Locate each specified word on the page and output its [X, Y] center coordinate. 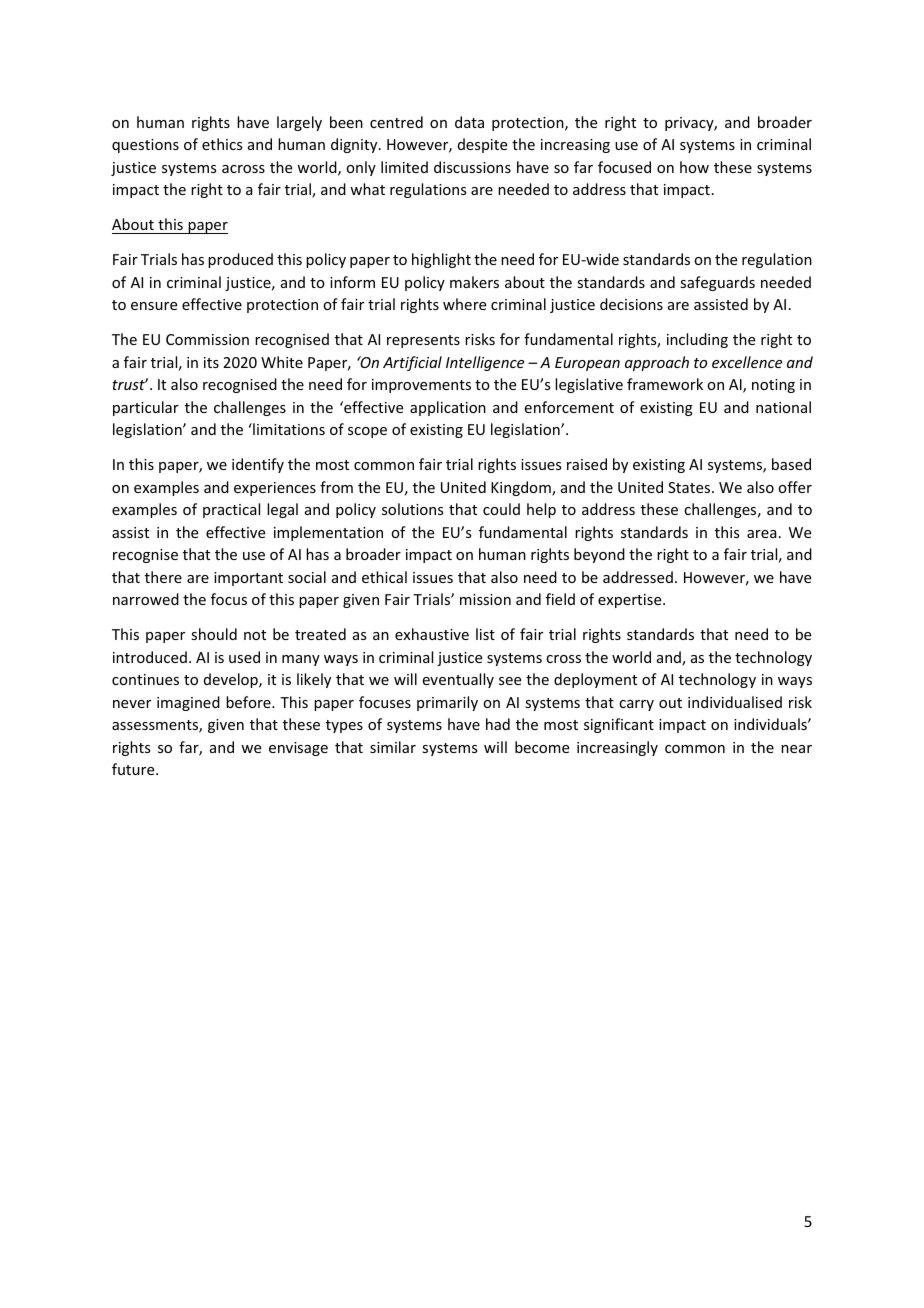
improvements [421, 386]
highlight [441, 260]
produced [240, 260]
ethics [222, 144]
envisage [298, 749]
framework [665, 384]
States [690, 487]
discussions [472, 167]
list [485, 634]
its [211, 362]
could [501, 509]
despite [482, 145]
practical [231, 510]
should [214, 634]
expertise [631, 601]
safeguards [717, 283]
